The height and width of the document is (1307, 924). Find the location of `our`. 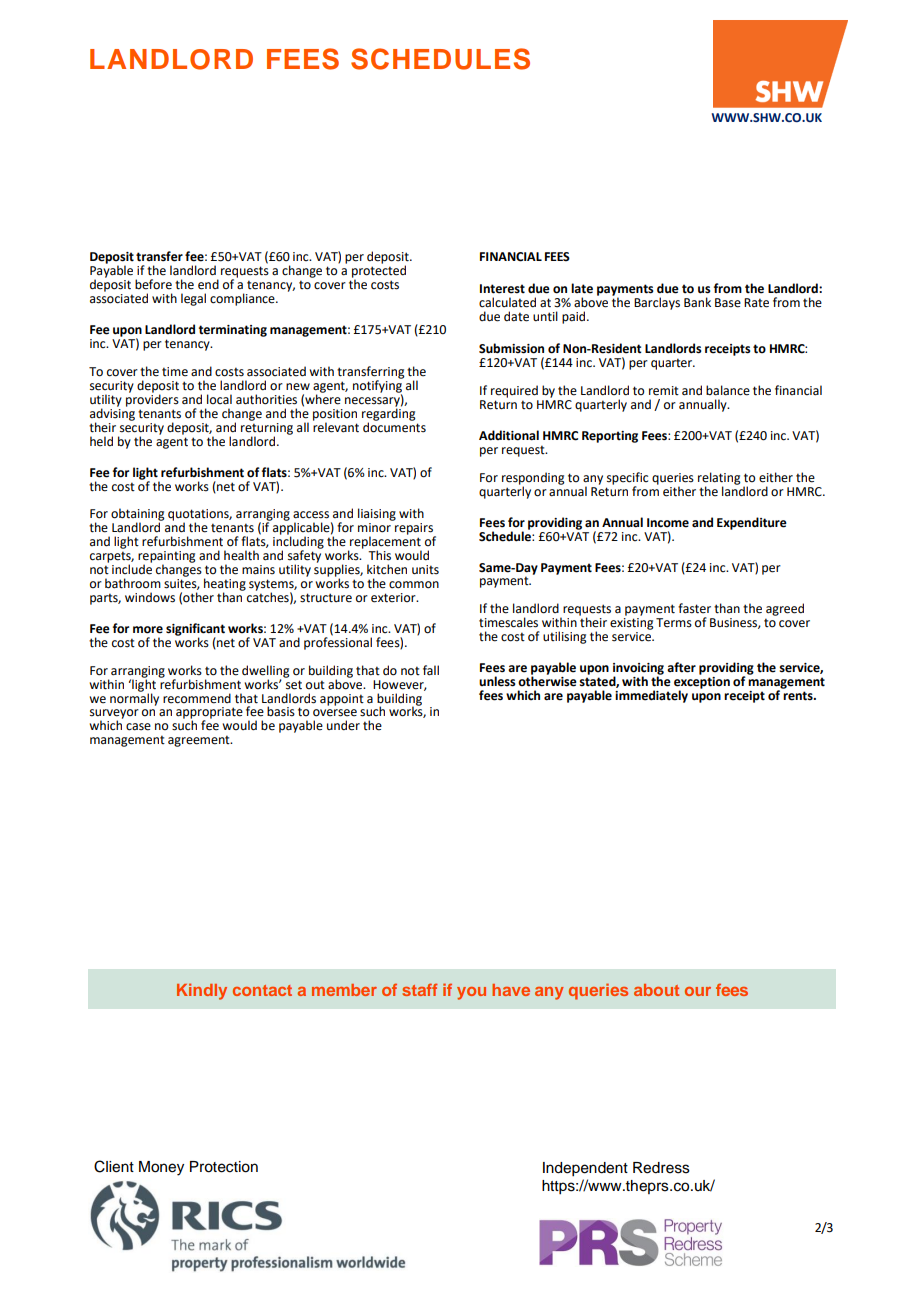

our is located at coordinates (698, 991).
